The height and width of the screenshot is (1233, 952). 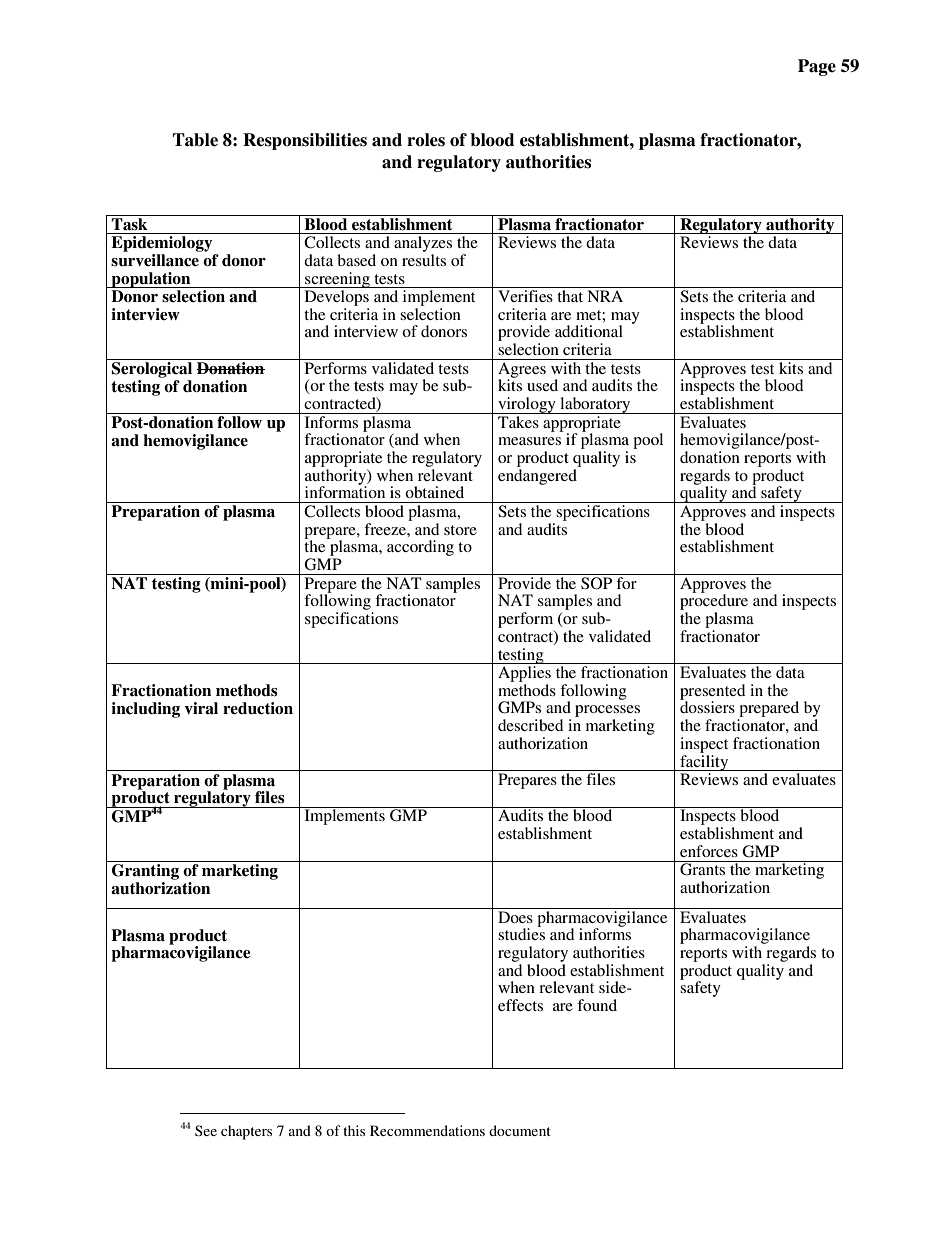 I want to click on See, so click(x=206, y=1130).
